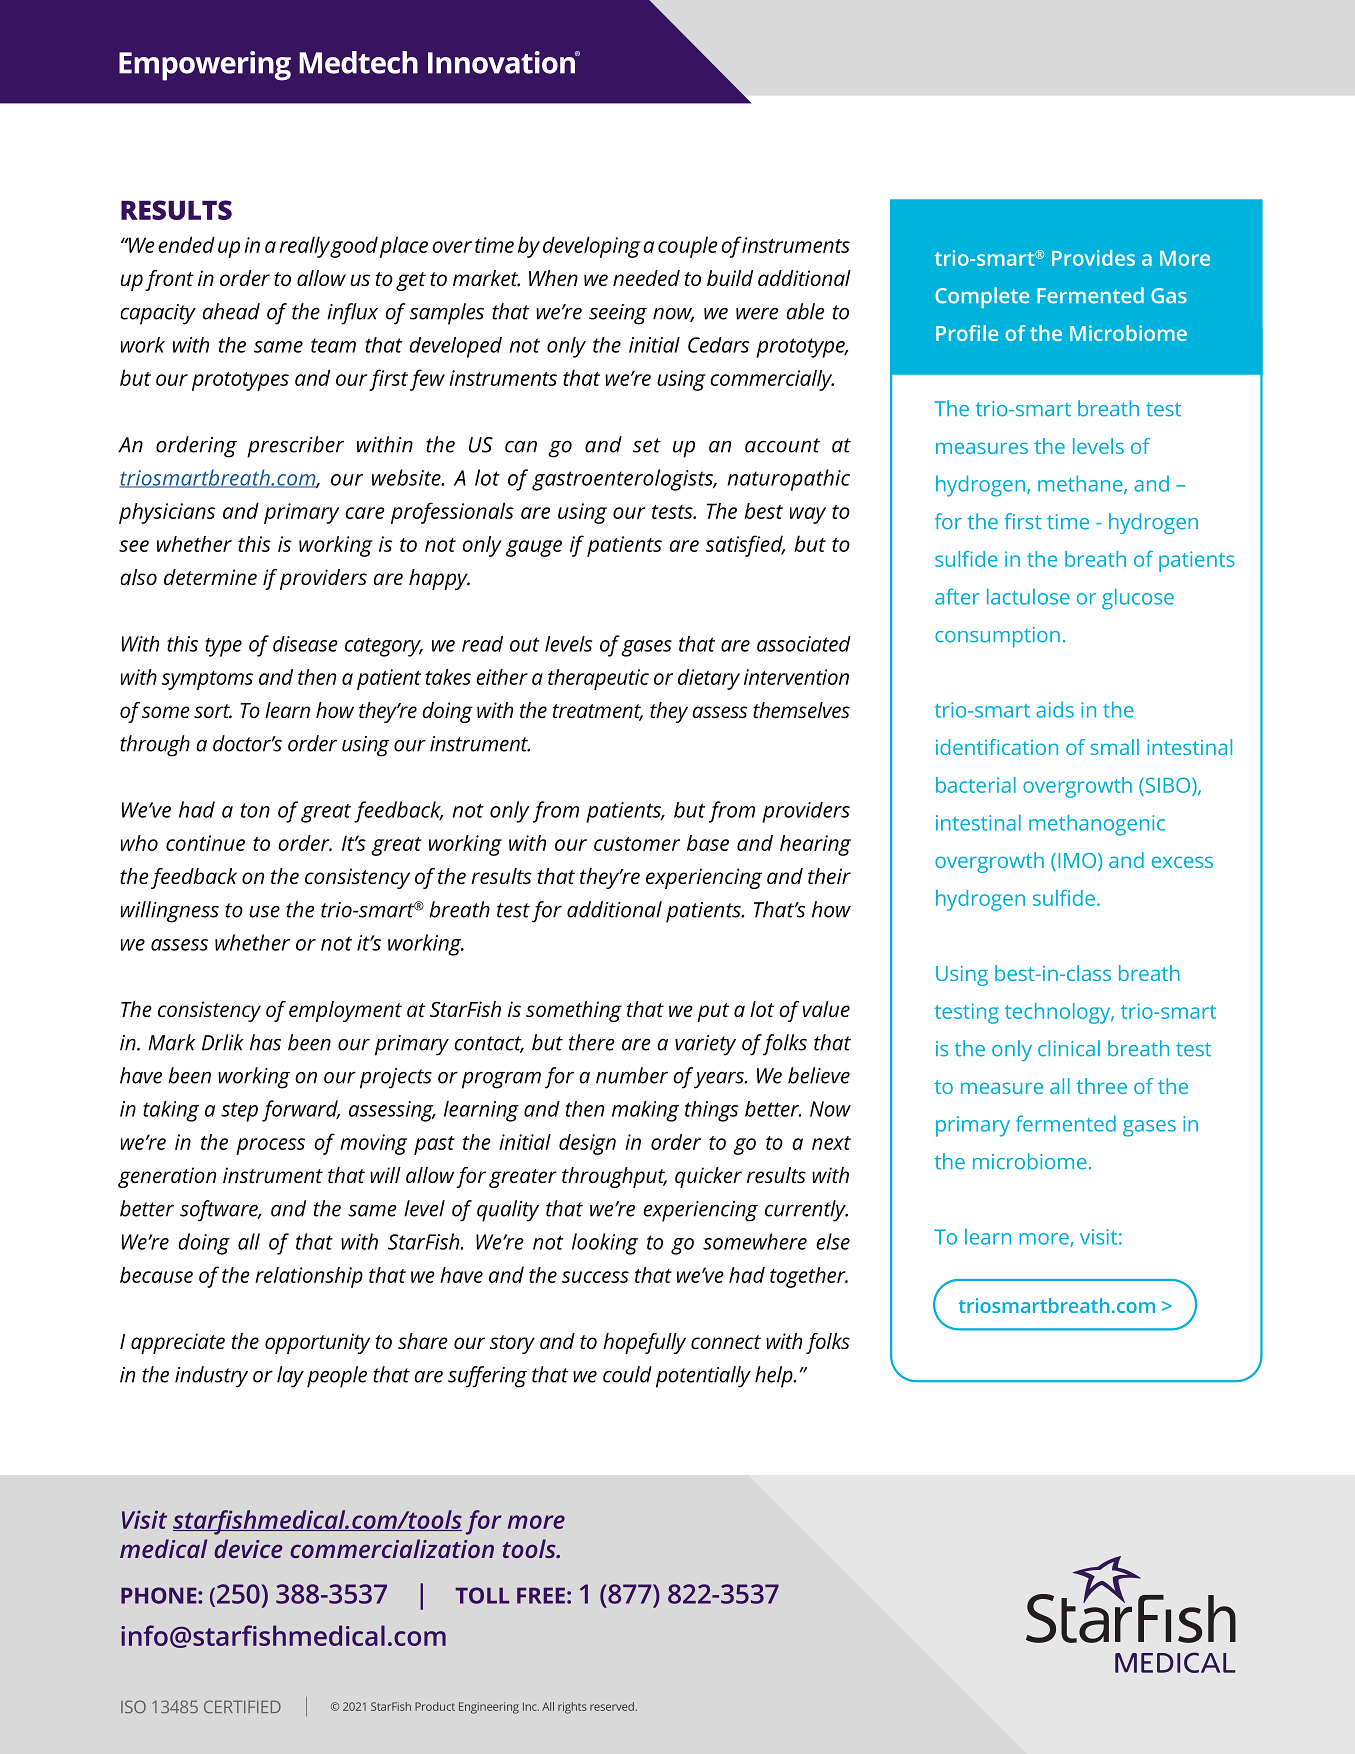 Image resolution: width=1355 pixels, height=1754 pixels. What do you see at coordinates (1028, 596) in the image?
I see `lactulose` at bounding box center [1028, 596].
